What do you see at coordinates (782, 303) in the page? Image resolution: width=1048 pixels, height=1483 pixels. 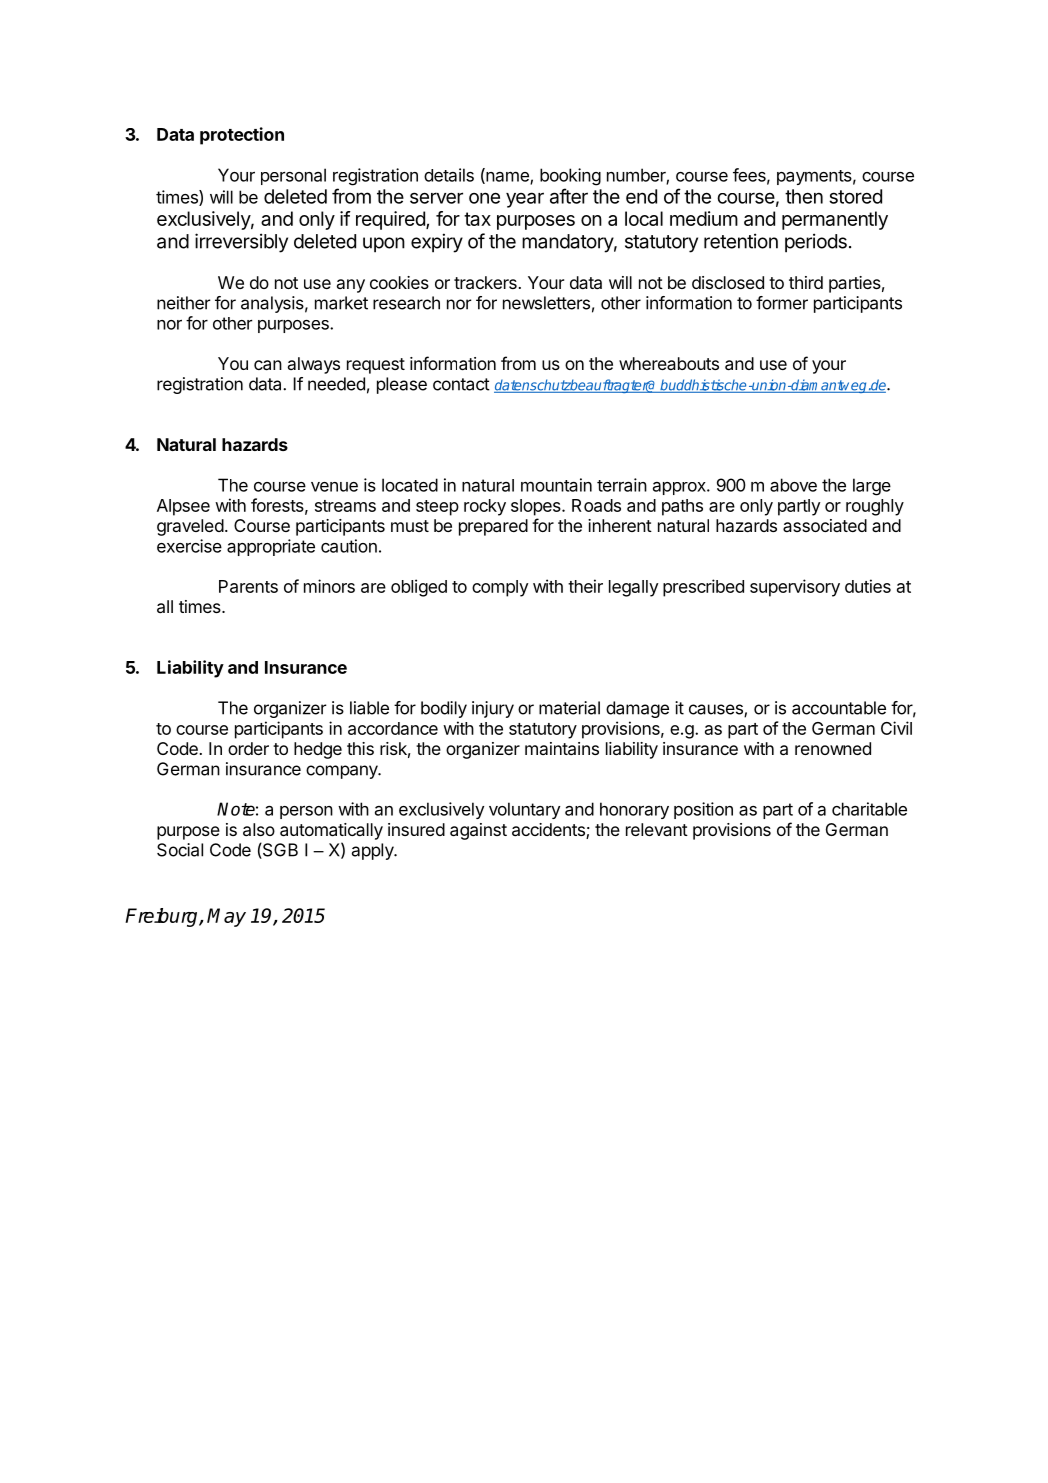 I see `former` at bounding box center [782, 303].
